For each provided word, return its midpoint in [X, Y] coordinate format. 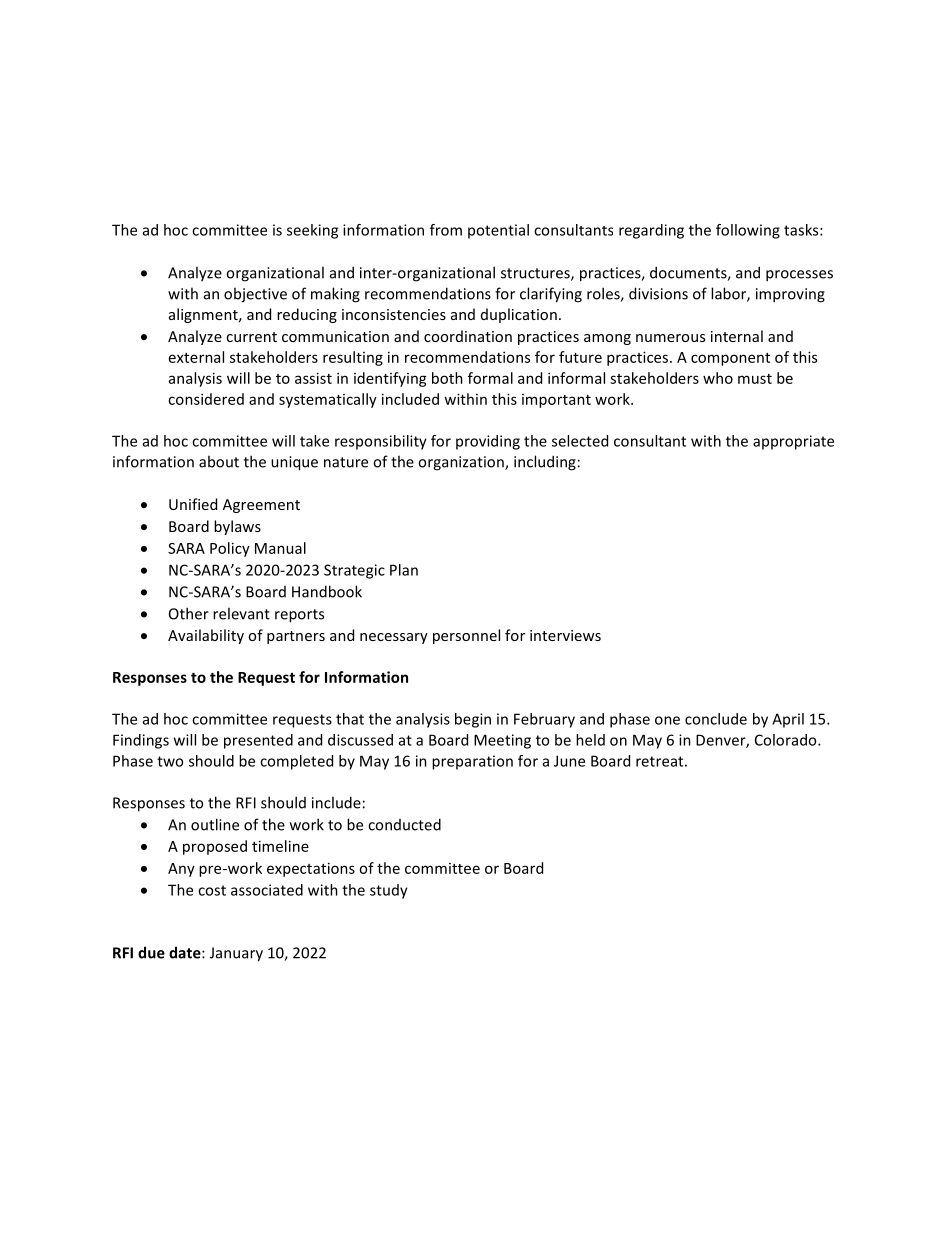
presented [258, 741]
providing [488, 442]
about [219, 461]
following [748, 231]
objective [255, 295]
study [389, 891]
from [446, 230]
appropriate [793, 442]
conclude [716, 719]
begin [473, 720]
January [236, 954]
